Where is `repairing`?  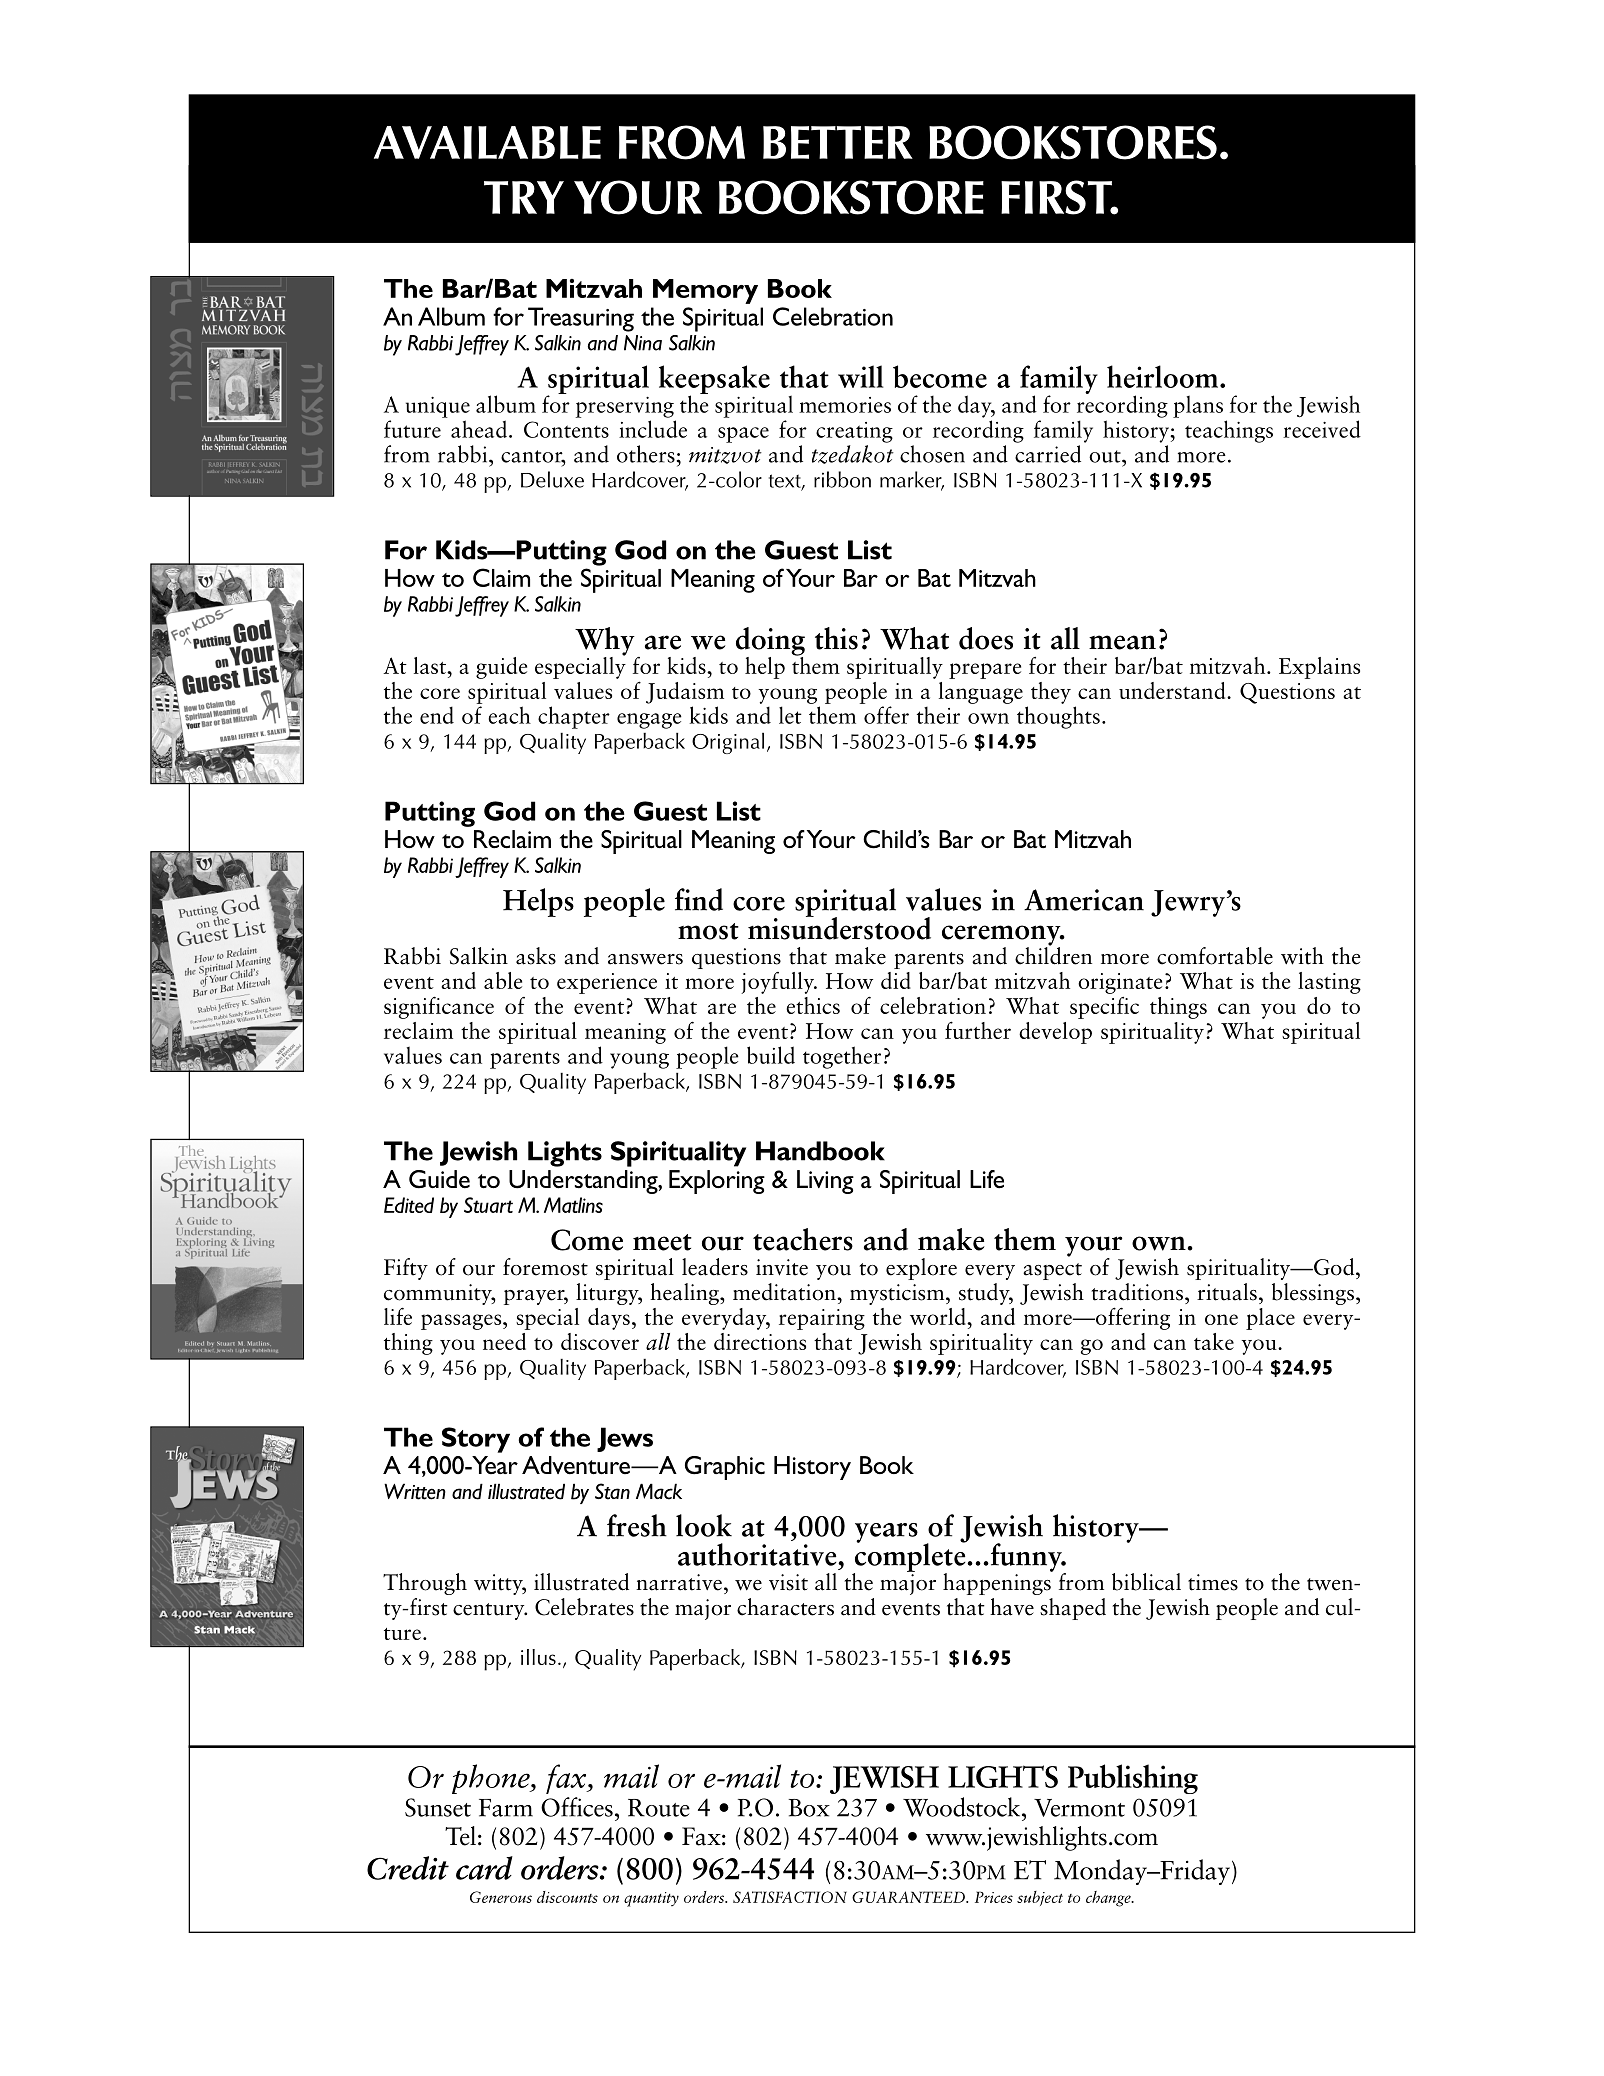
repairing is located at coordinates (822, 1319).
